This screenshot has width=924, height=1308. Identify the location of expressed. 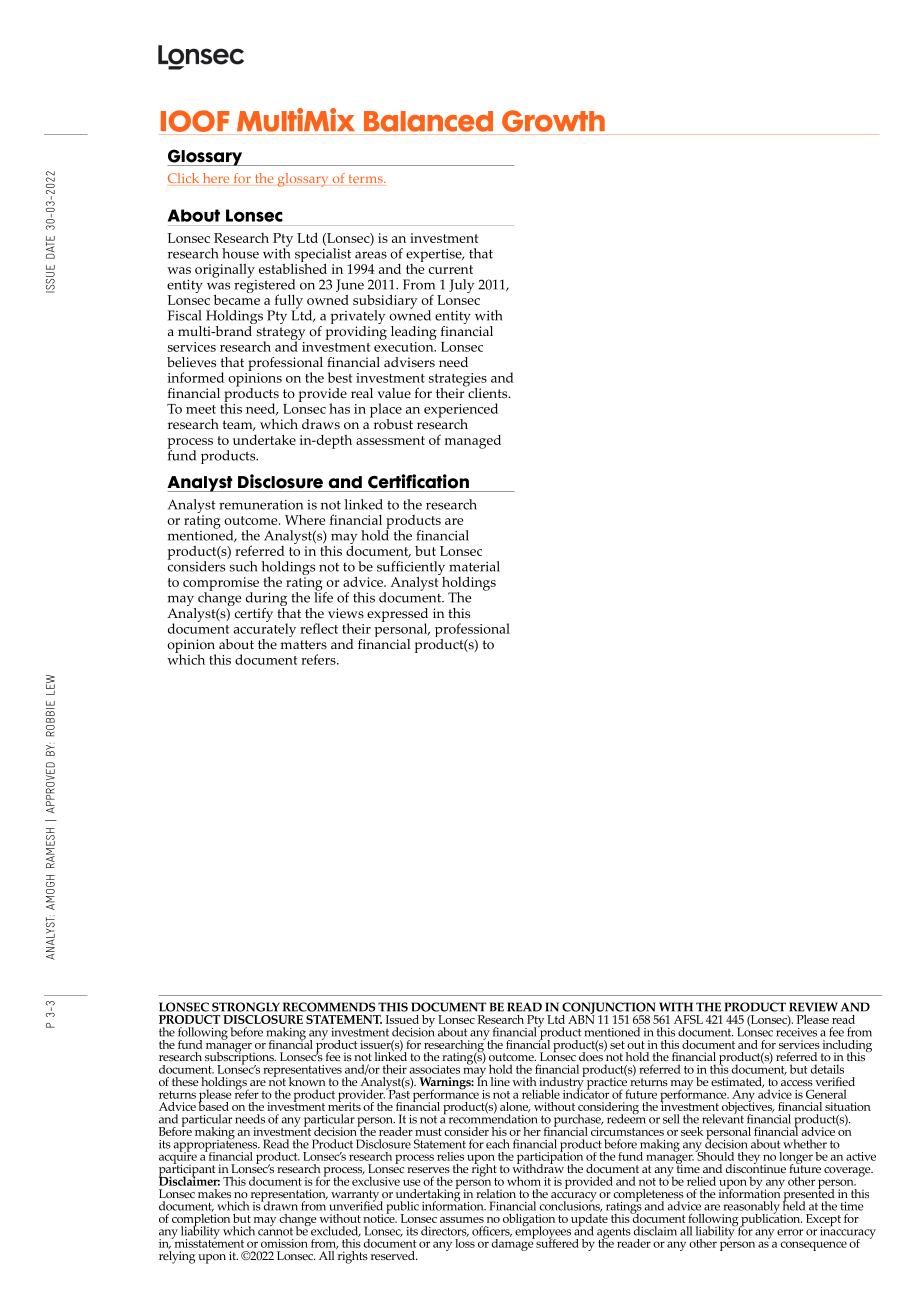
(397, 616).
